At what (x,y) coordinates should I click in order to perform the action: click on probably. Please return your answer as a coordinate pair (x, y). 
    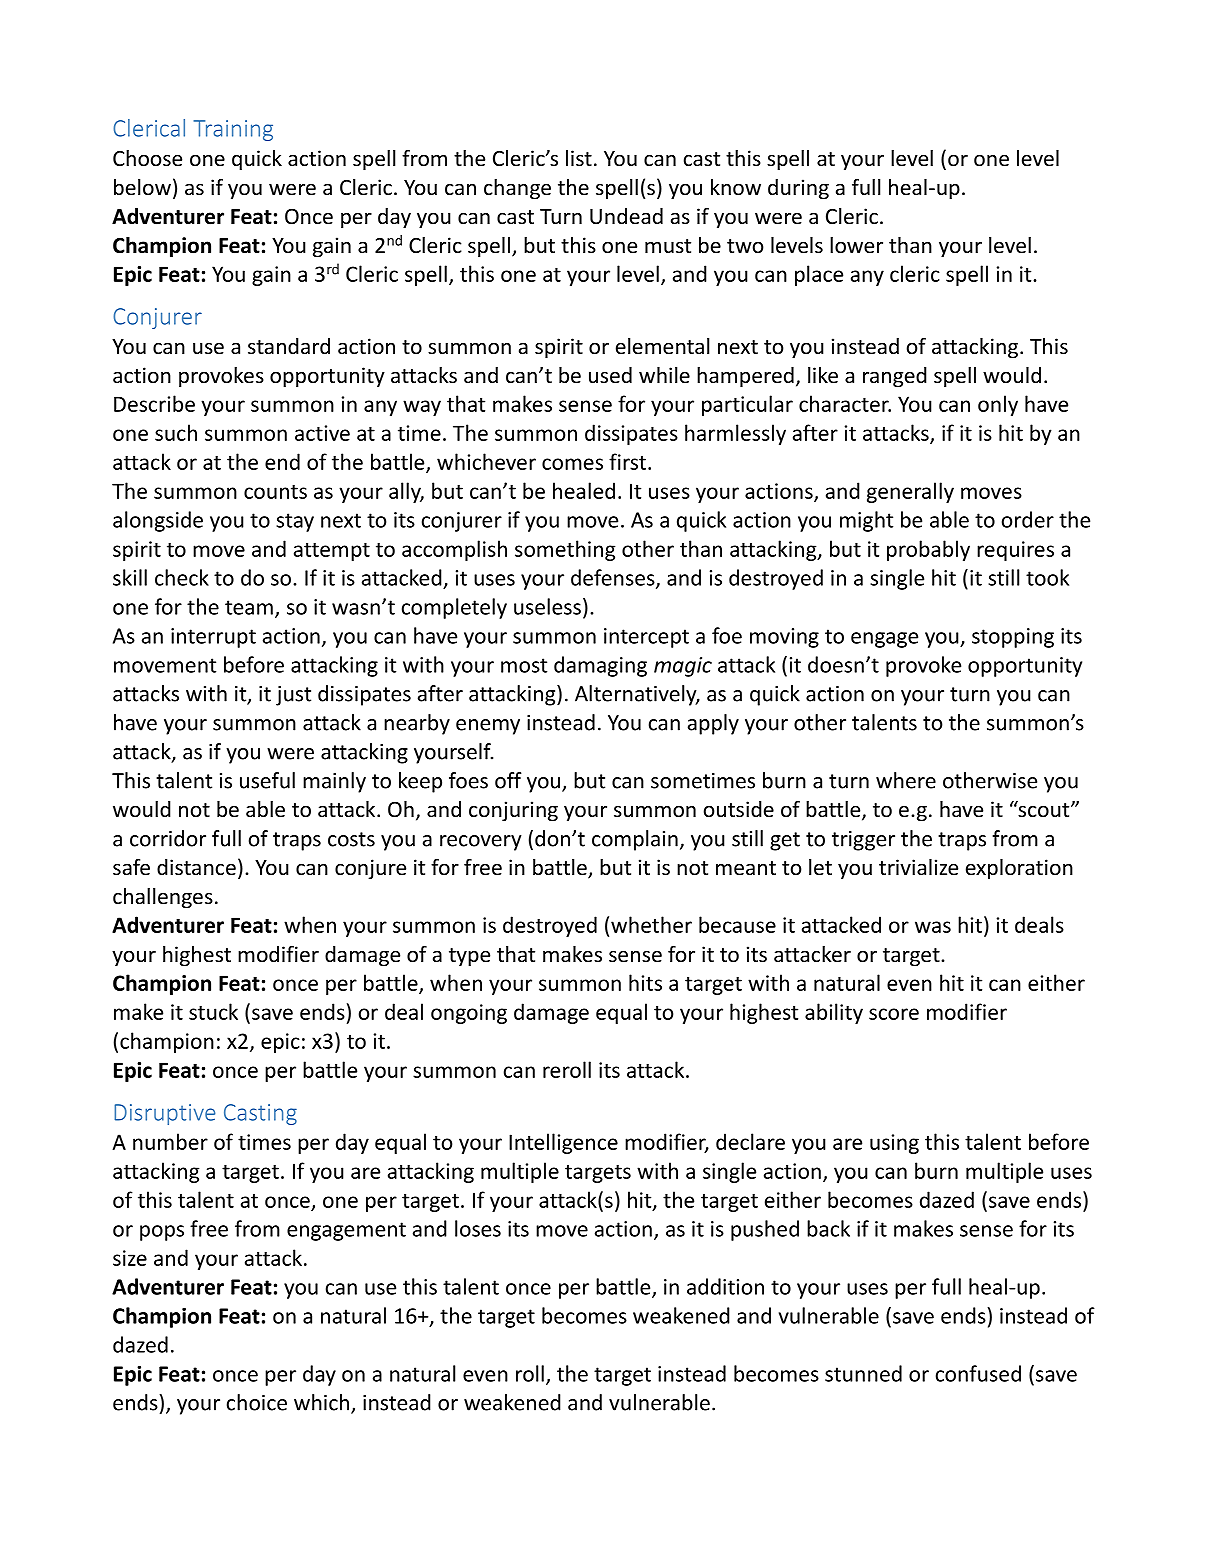
    Looking at the image, I should click on (928, 550).
